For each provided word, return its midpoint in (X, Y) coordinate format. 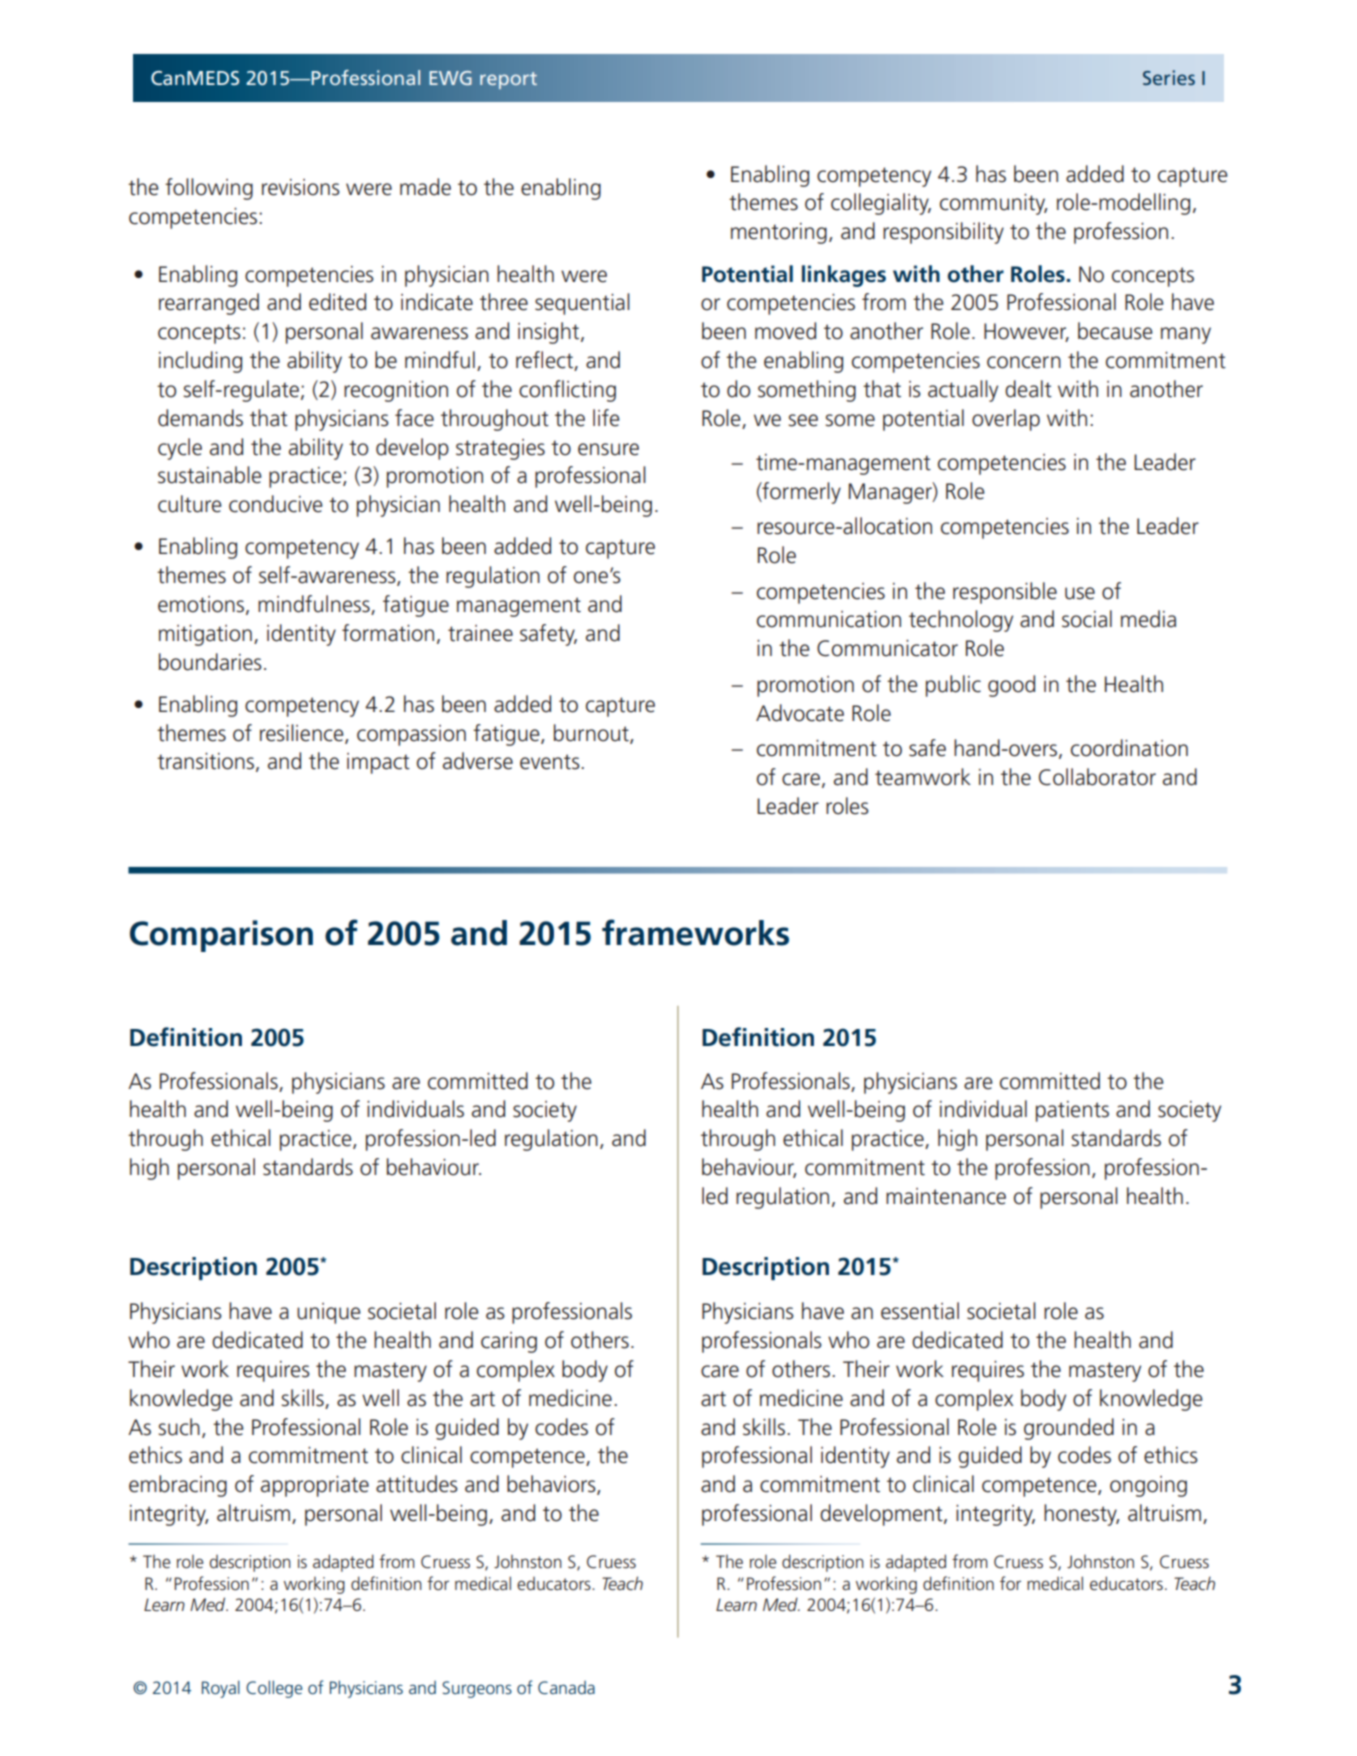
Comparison (221, 936)
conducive (276, 504)
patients (1072, 1111)
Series (1169, 77)
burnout (592, 733)
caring (509, 1342)
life (606, 418)
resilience (303, 733)
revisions (301, 187)
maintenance (946, 1196)
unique (329, 1313)
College (274, 1689)
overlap (1006, 420)
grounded (1069, 1429)
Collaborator (1097, 777)
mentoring (779, 233)
